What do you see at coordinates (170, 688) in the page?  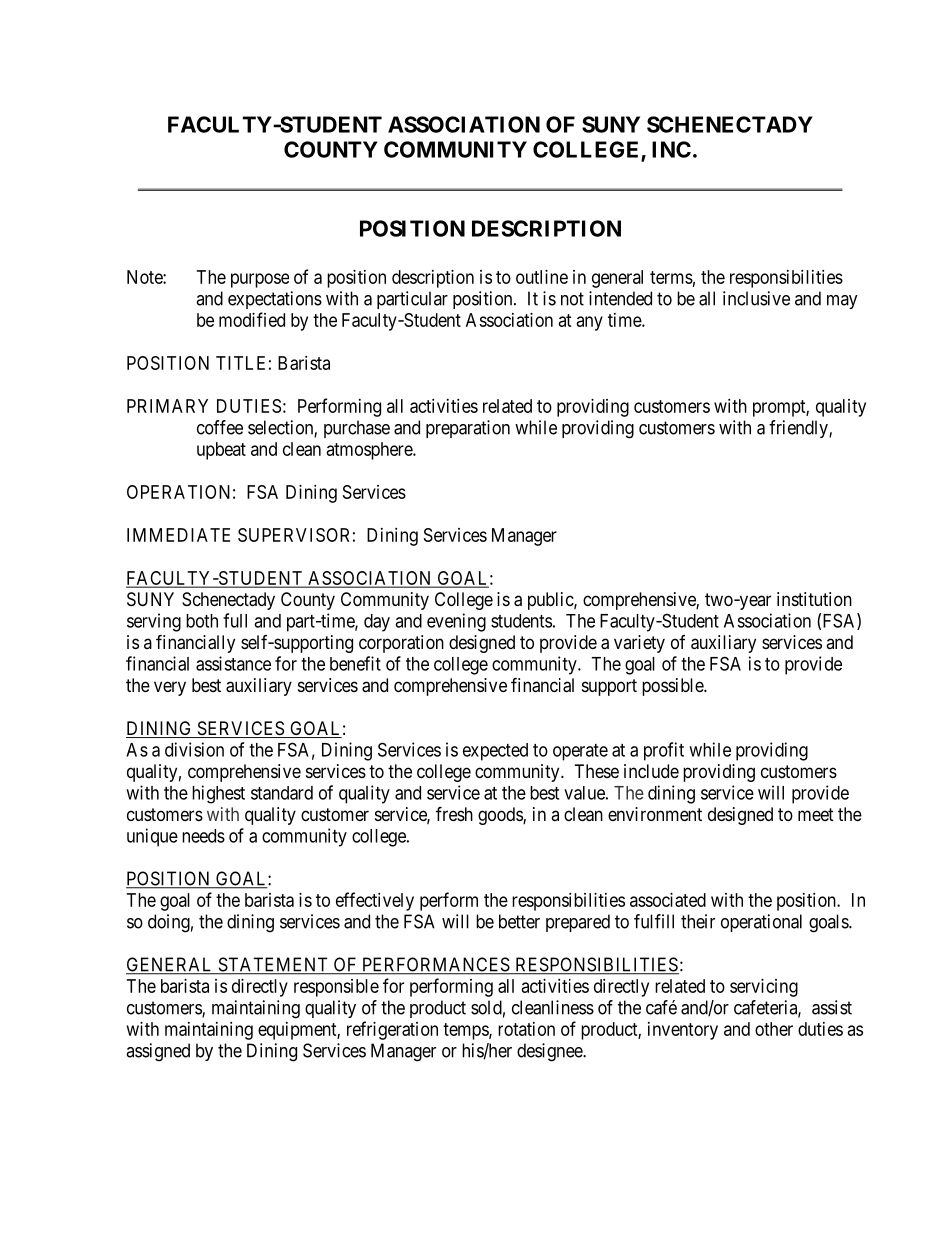 I see `very` at bounding box center [170, 688].
